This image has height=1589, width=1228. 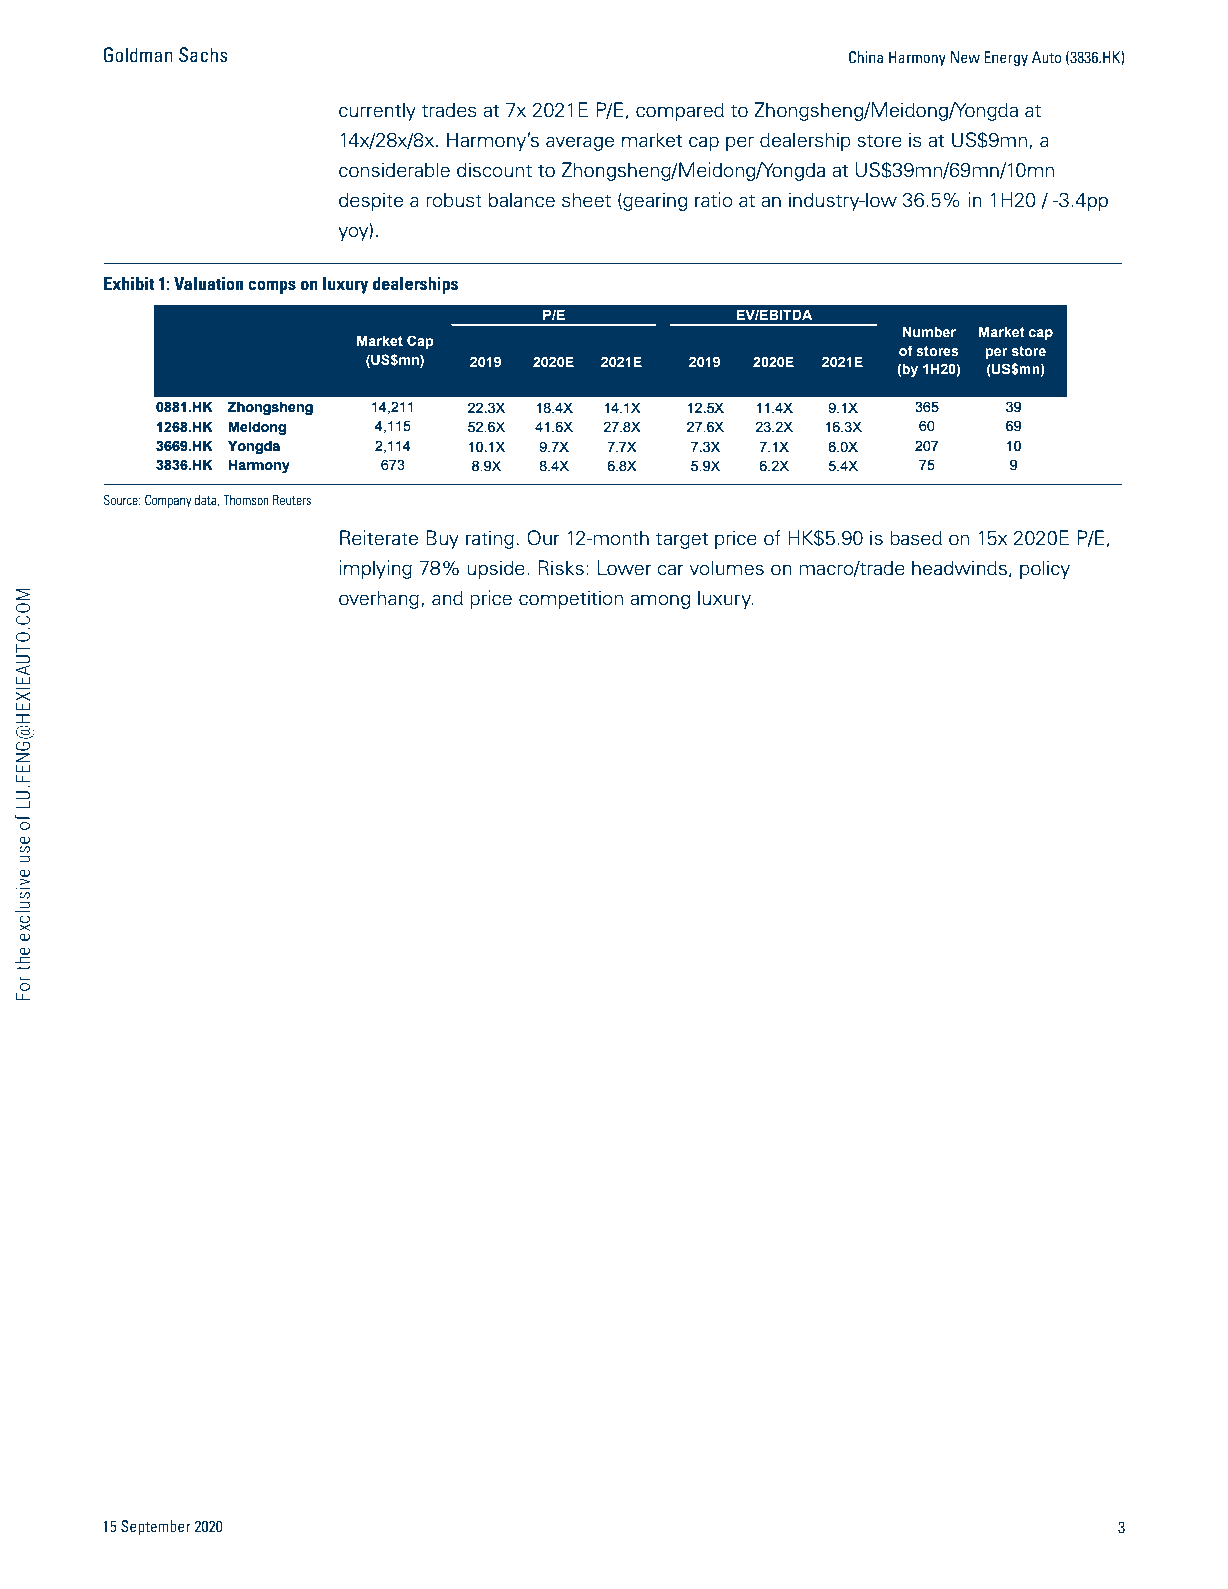 I want to click on and, so click(x=447, y=598).
